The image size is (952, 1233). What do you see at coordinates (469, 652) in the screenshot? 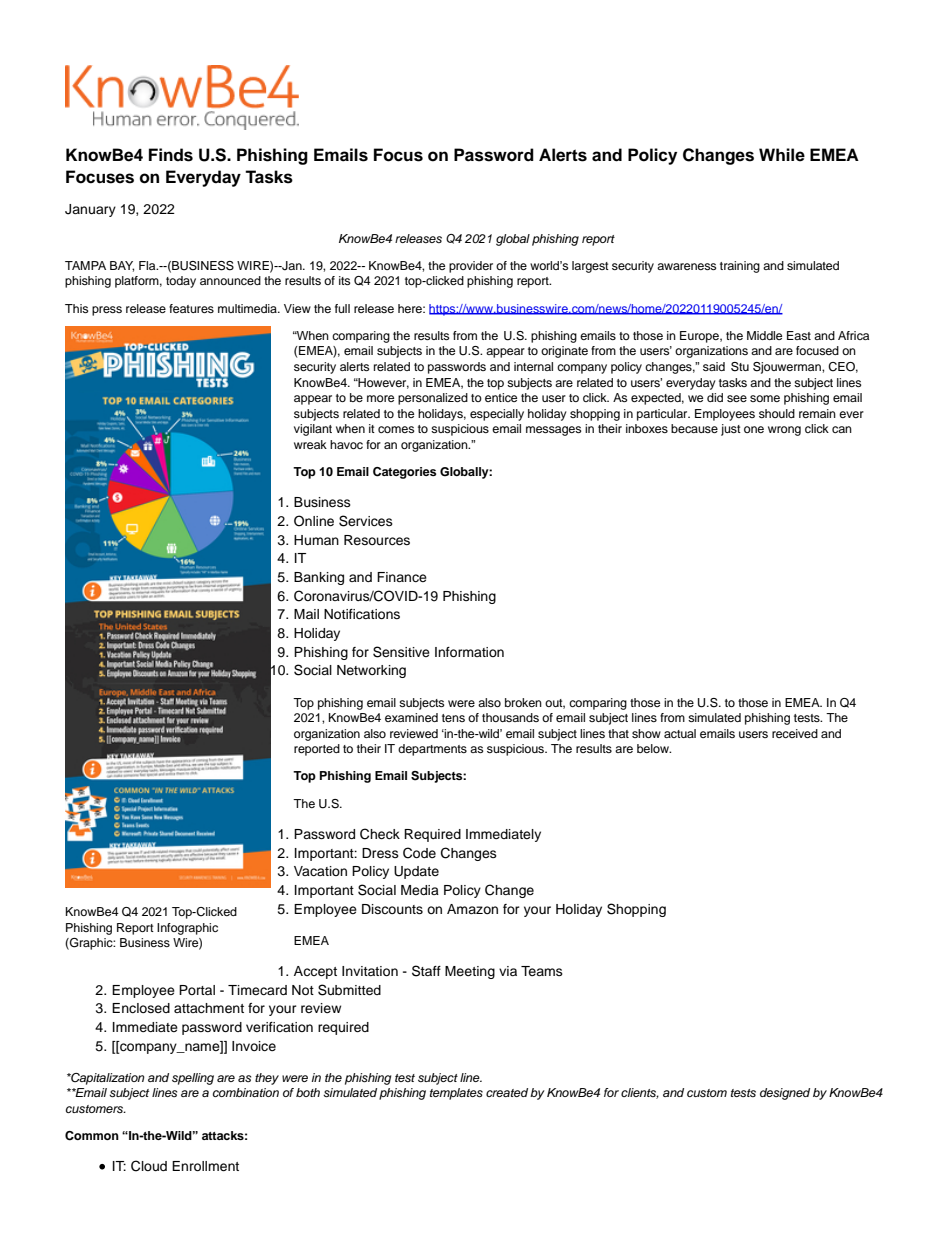
I see `Information` at bounding box center [469, 652].
